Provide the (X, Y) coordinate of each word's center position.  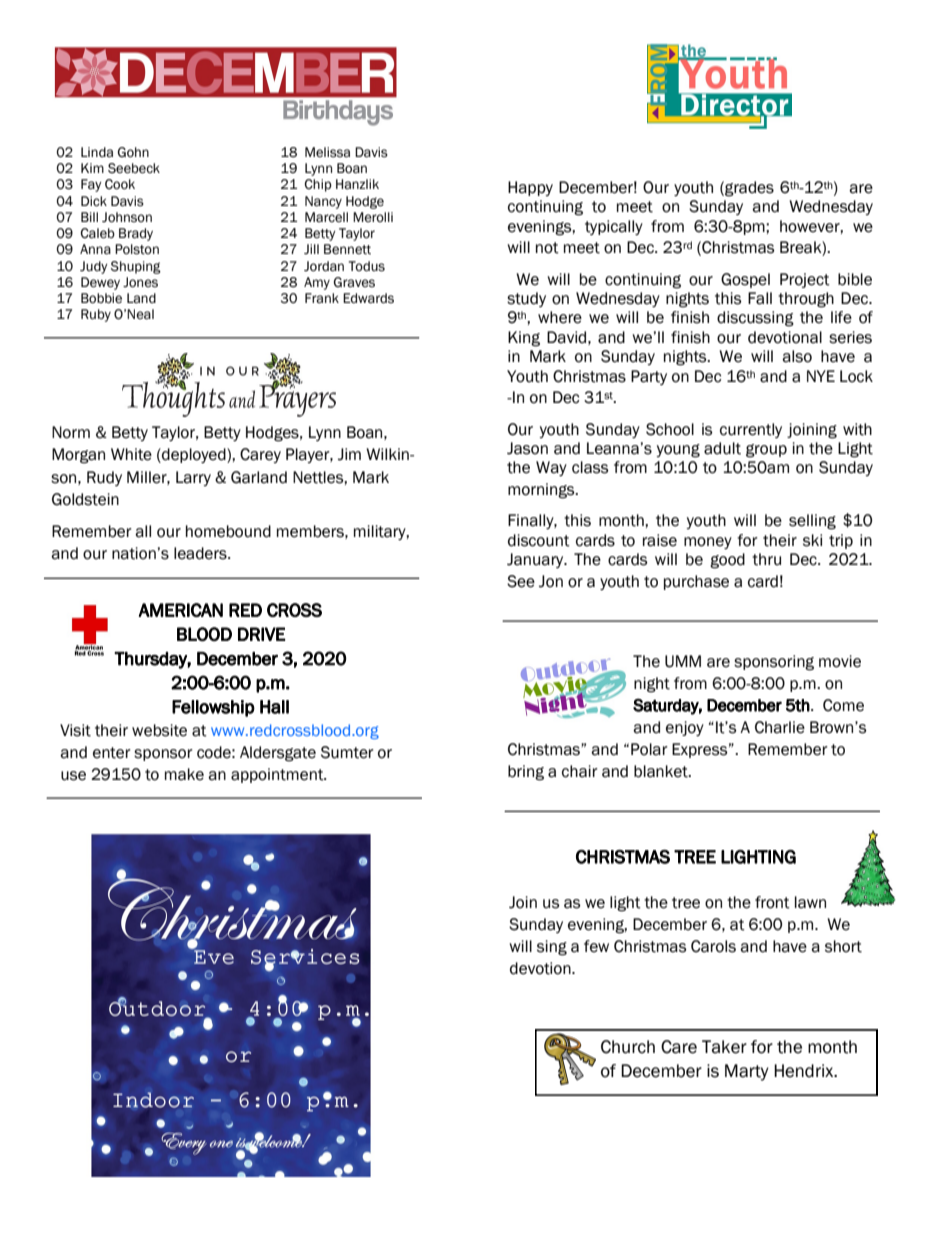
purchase (696, 582)
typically (614, 227)
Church (628, 1047)
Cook (120, 184)
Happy (530, 188)
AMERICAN (181, 610)
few (596, 946)
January (536, 560)
